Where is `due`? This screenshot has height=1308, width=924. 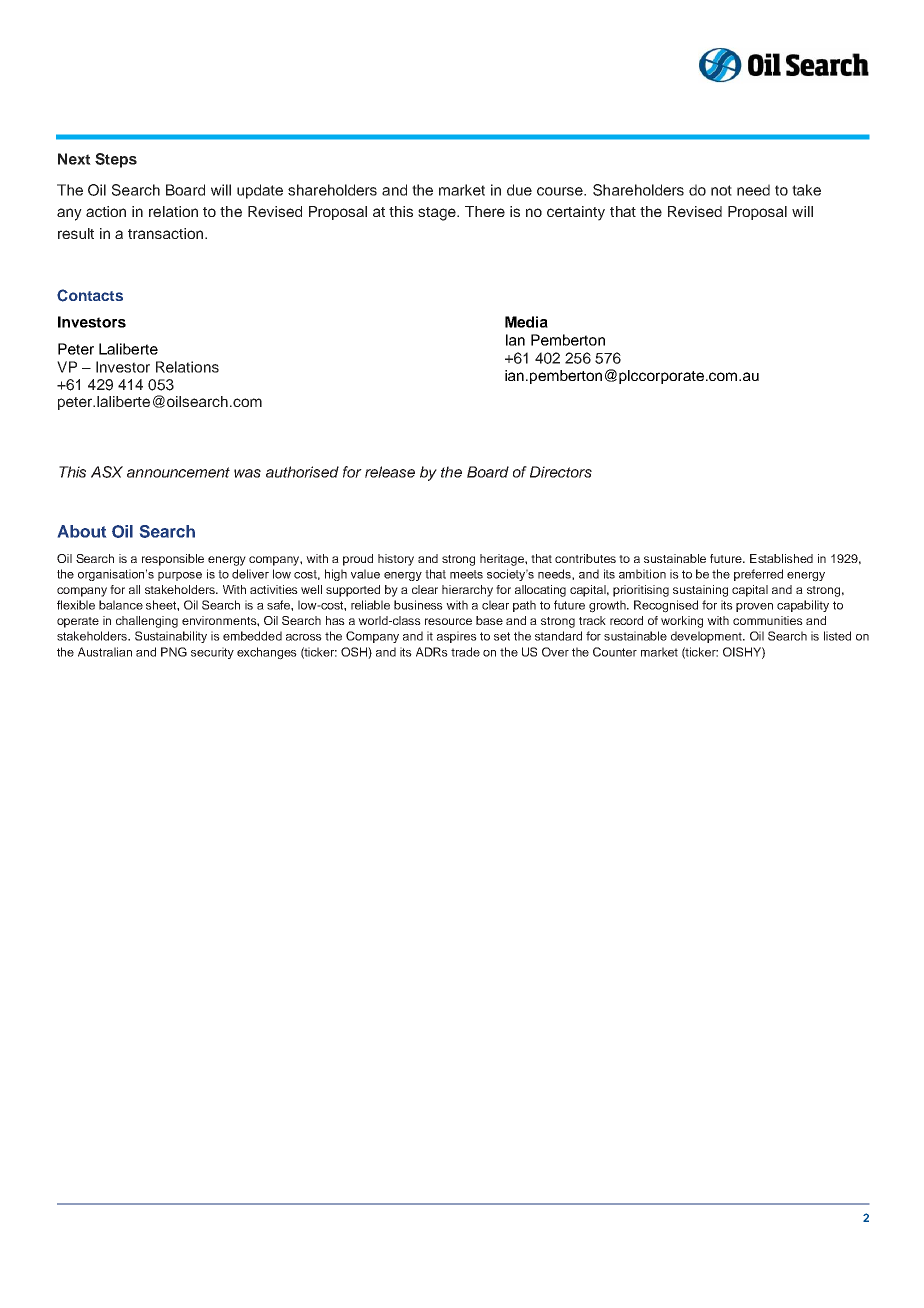 due is located at coordinates (519, 190).
